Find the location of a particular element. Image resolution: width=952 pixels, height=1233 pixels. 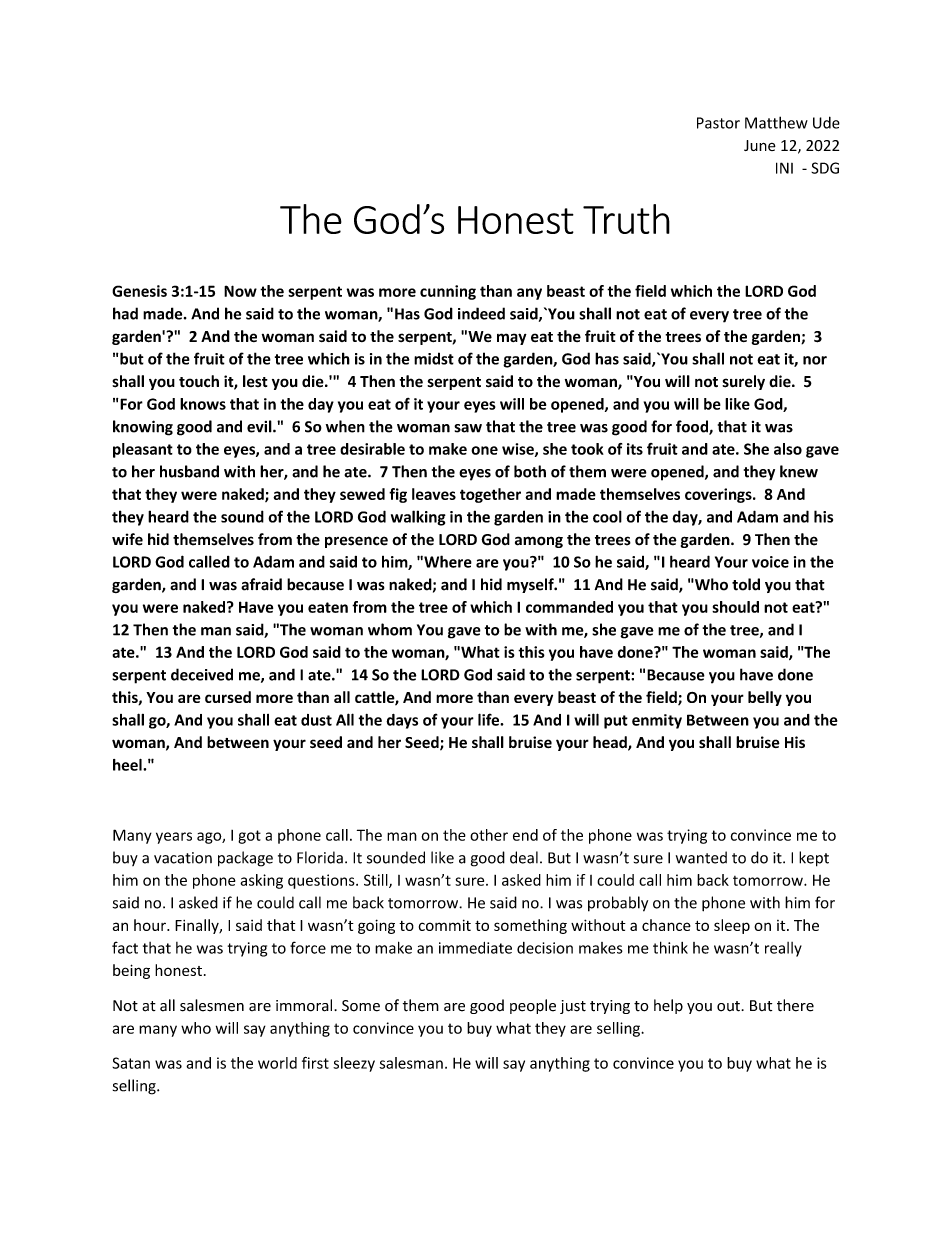

Genesis is located at coordinates (139, 291).
